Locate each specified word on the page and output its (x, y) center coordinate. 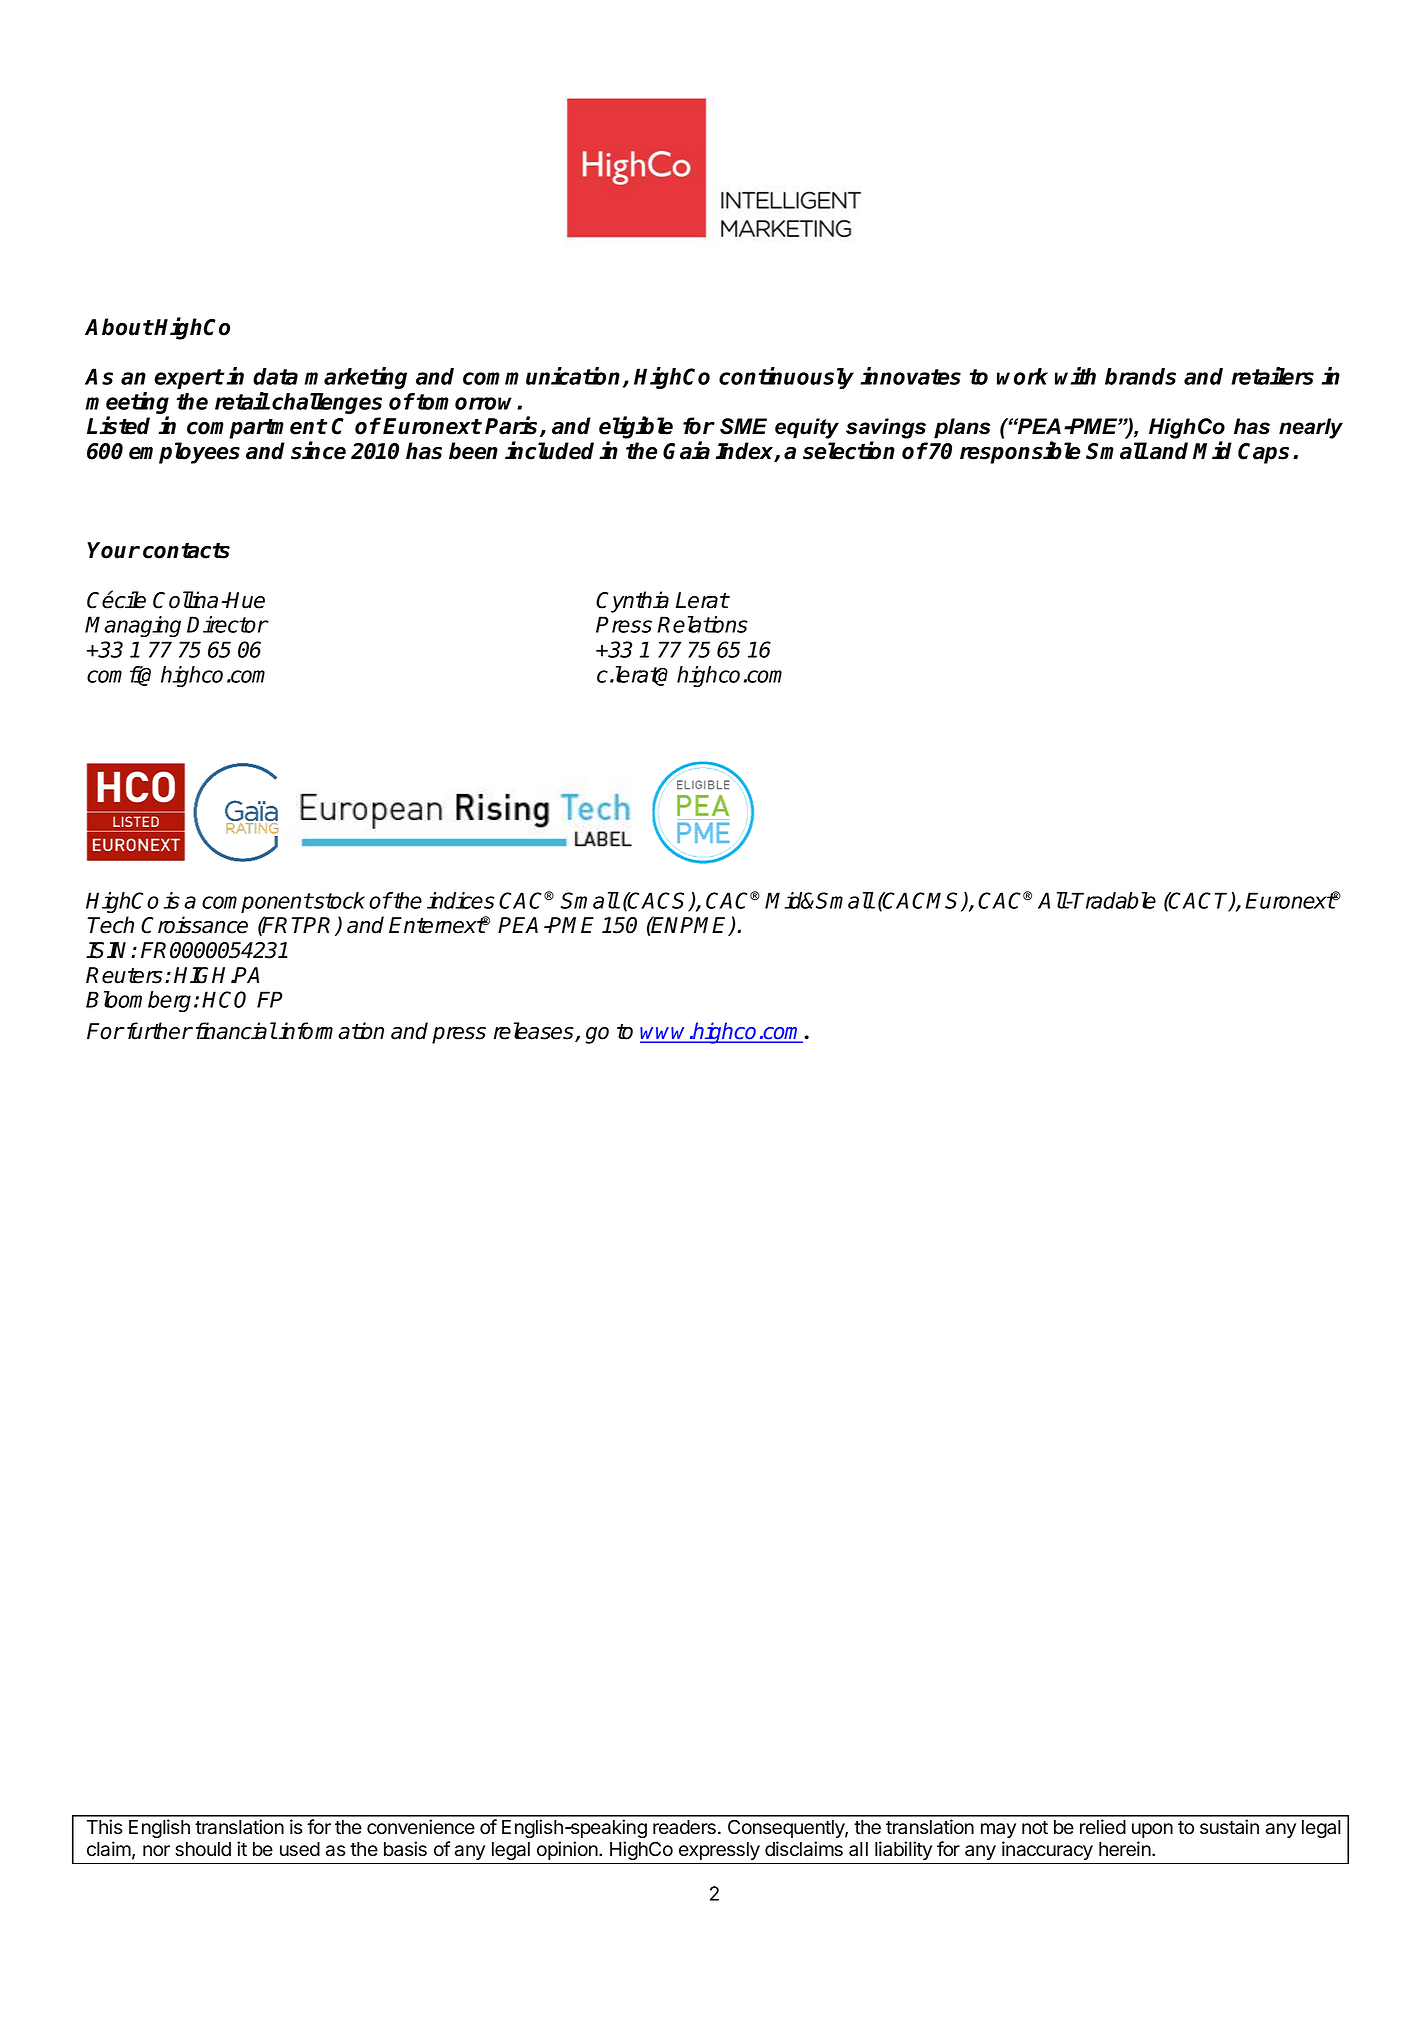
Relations (702, 624)
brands (1140, 376)
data (275, 376)
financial (236, 1031)
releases (535, 1032)
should (203, 1849)
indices (461, 900)
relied (1103, 1827)
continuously (786, 378)
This (104, 1827)
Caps (1263, 453)
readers (684, 1827)
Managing (133, 626)
